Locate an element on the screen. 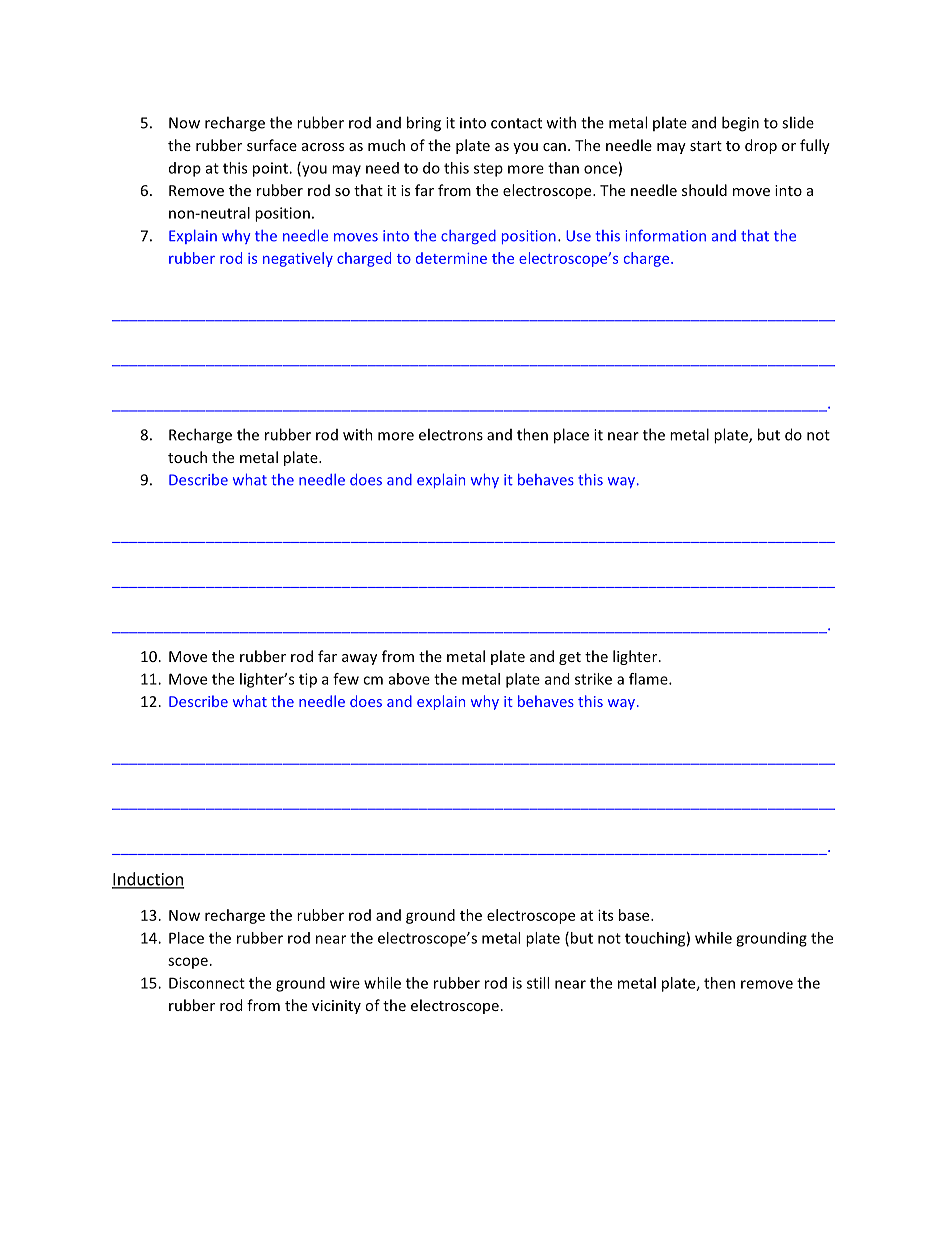 Image resolution: width=952 pixels, height=1233 pixels. Disconnect is located at coordinates (207, 983).
